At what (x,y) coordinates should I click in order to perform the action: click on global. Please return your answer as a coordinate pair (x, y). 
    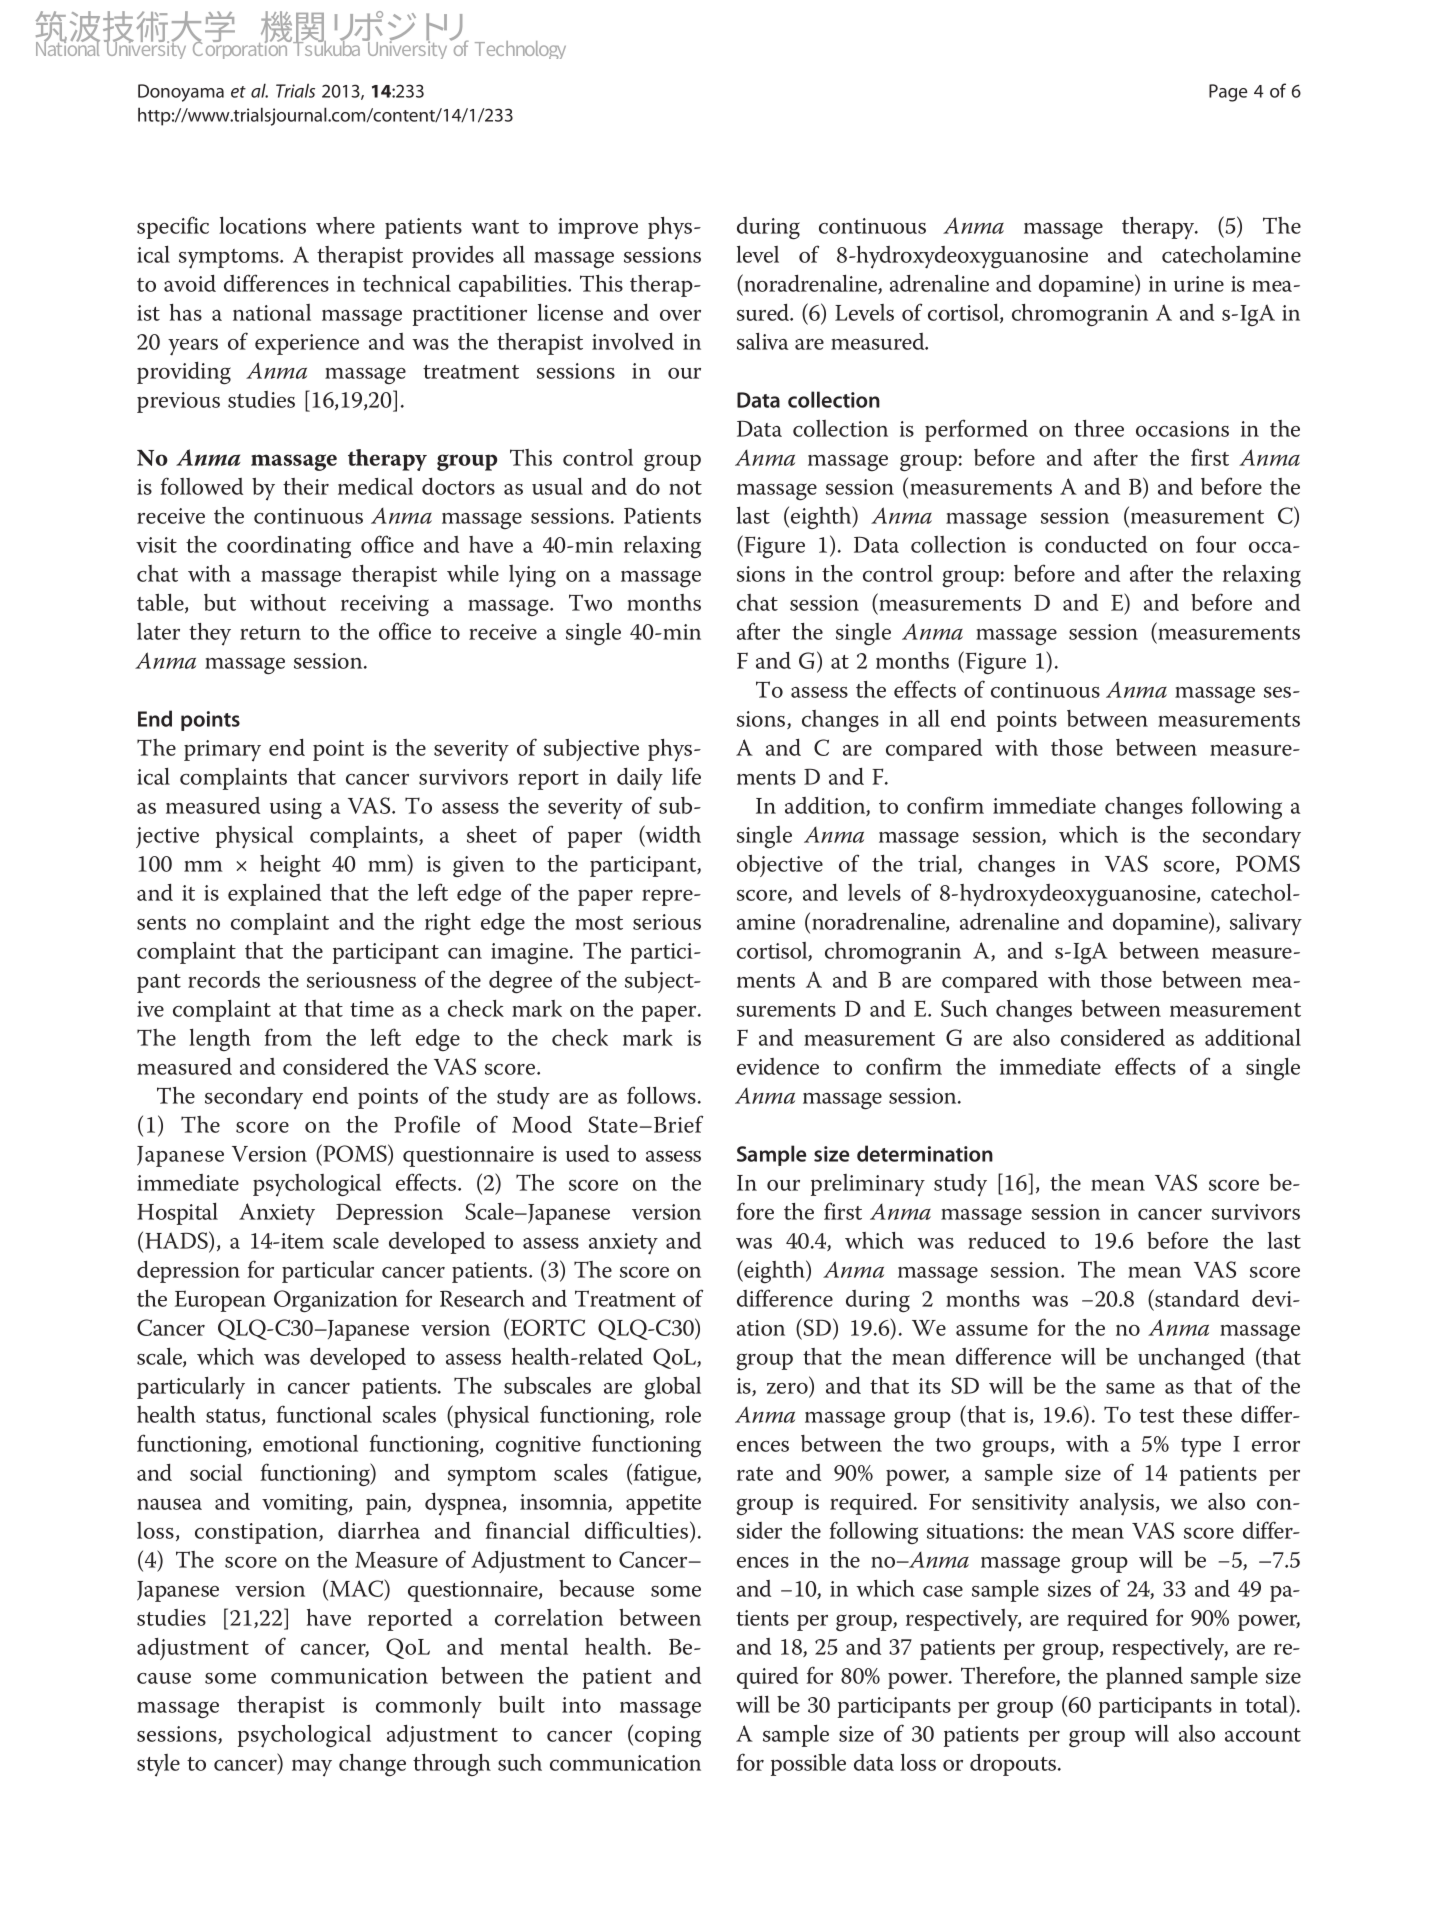
    Looking at the image, I should click on (672, 1388).
